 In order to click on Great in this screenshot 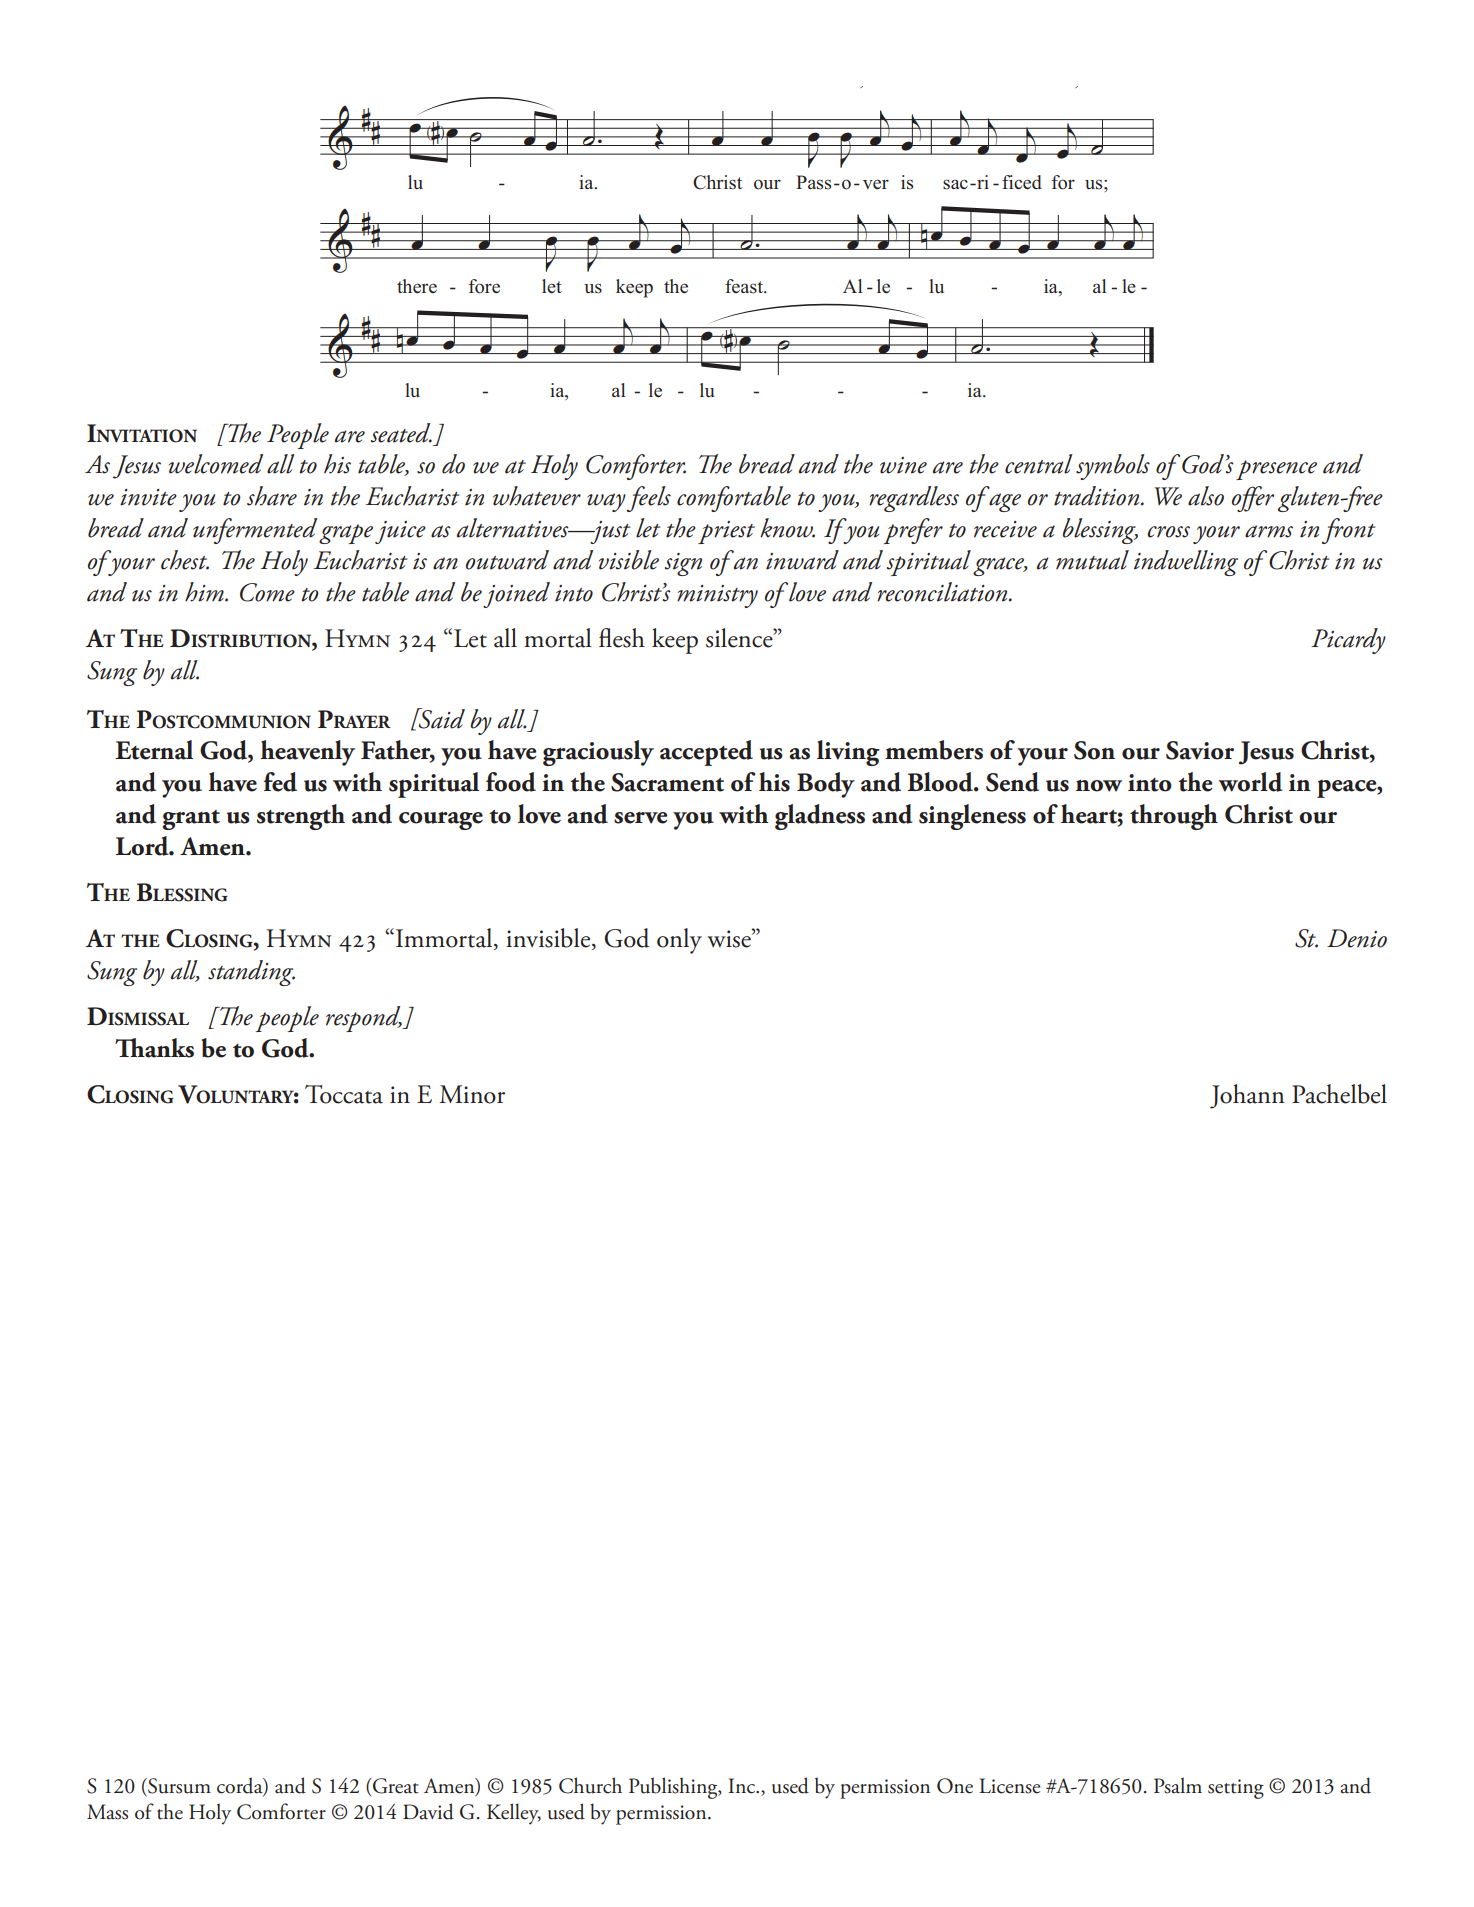, I will do `click(395, 1786)`.
